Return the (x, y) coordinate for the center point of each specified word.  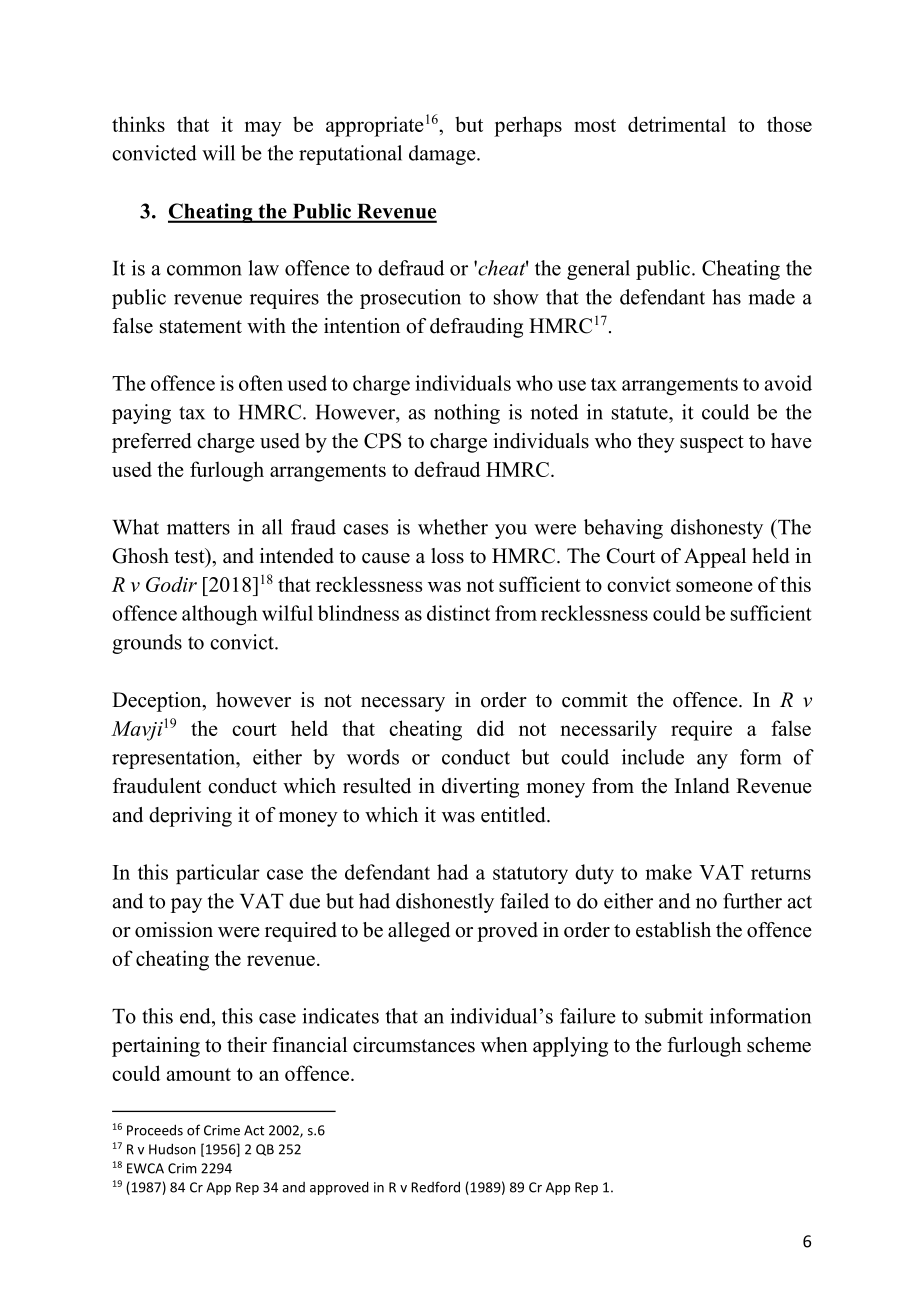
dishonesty (717, 529)
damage (443, 155)
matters (198, 528)
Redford (435, 1187)
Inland (702, 786)
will (218, 153)
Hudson (172, 1149)
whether (453, 527)
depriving (190, 817)
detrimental (677, 124)
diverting (480, 788)
